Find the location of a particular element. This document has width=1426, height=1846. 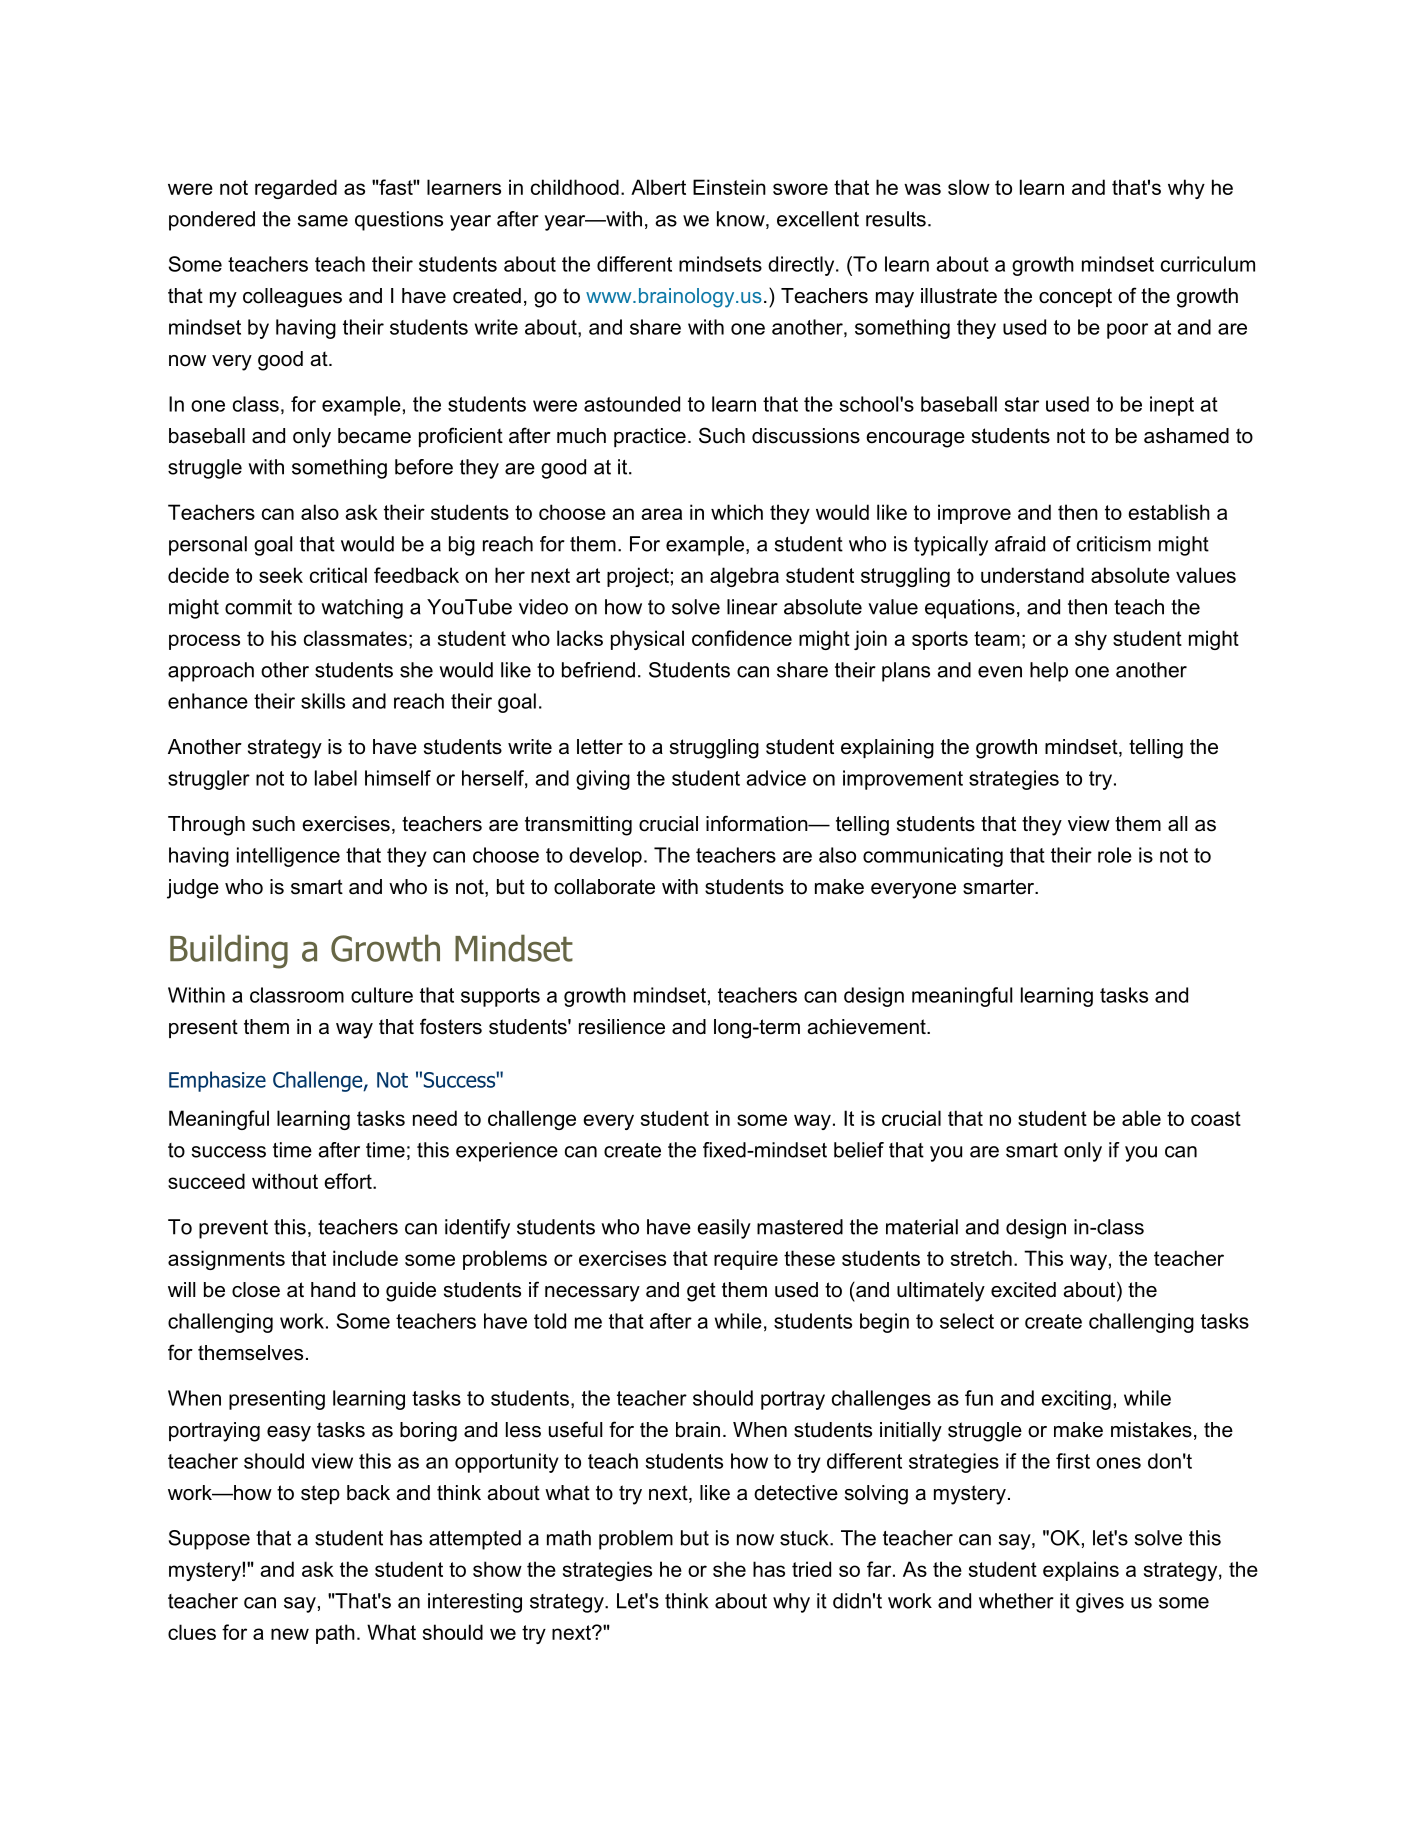

new is located at coordinates (290, 1634).
